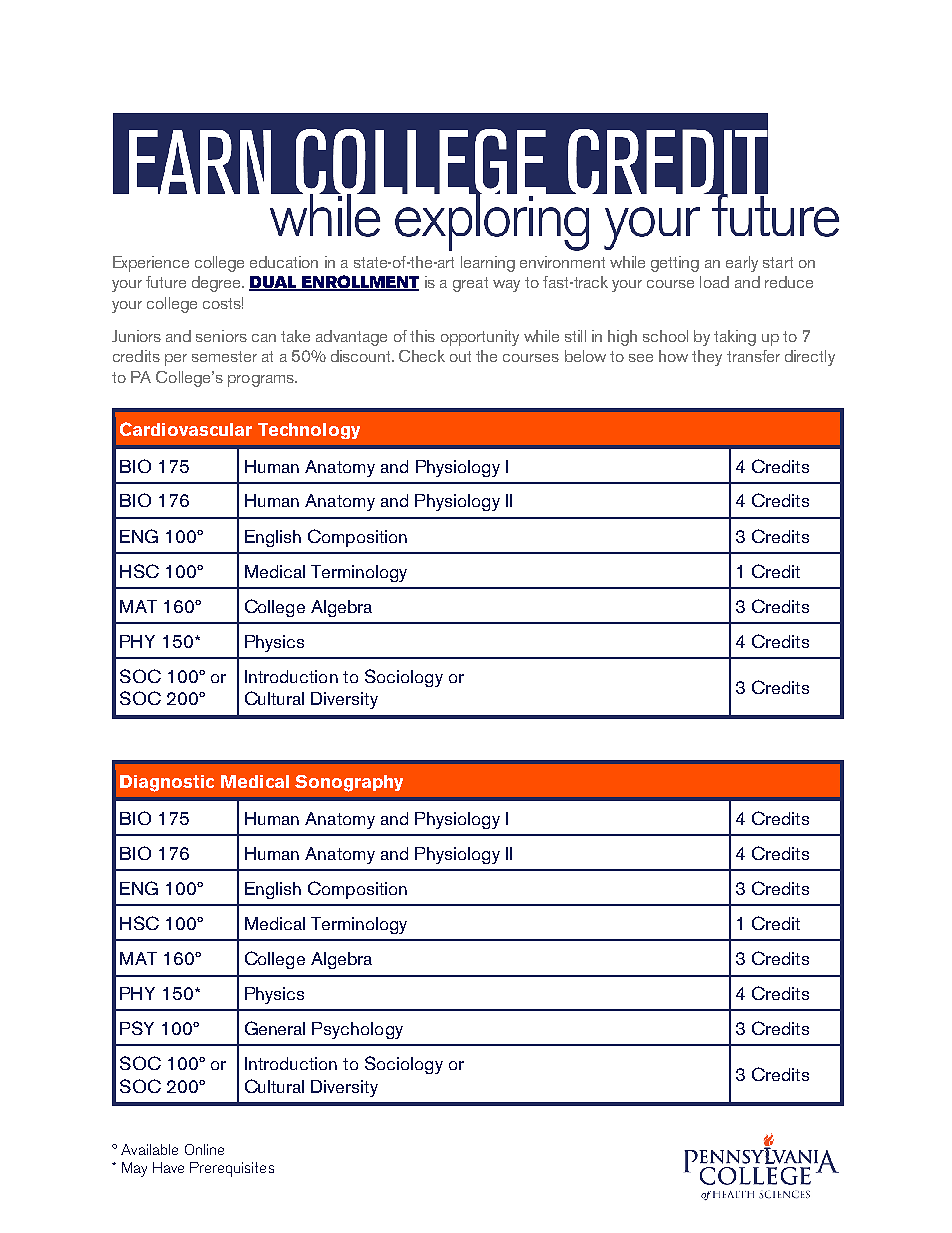 This document has width=952, height=1233. What do you see at coordinates (217, 284) in the document?
I see `degree` at bounding box center [217, 284].
